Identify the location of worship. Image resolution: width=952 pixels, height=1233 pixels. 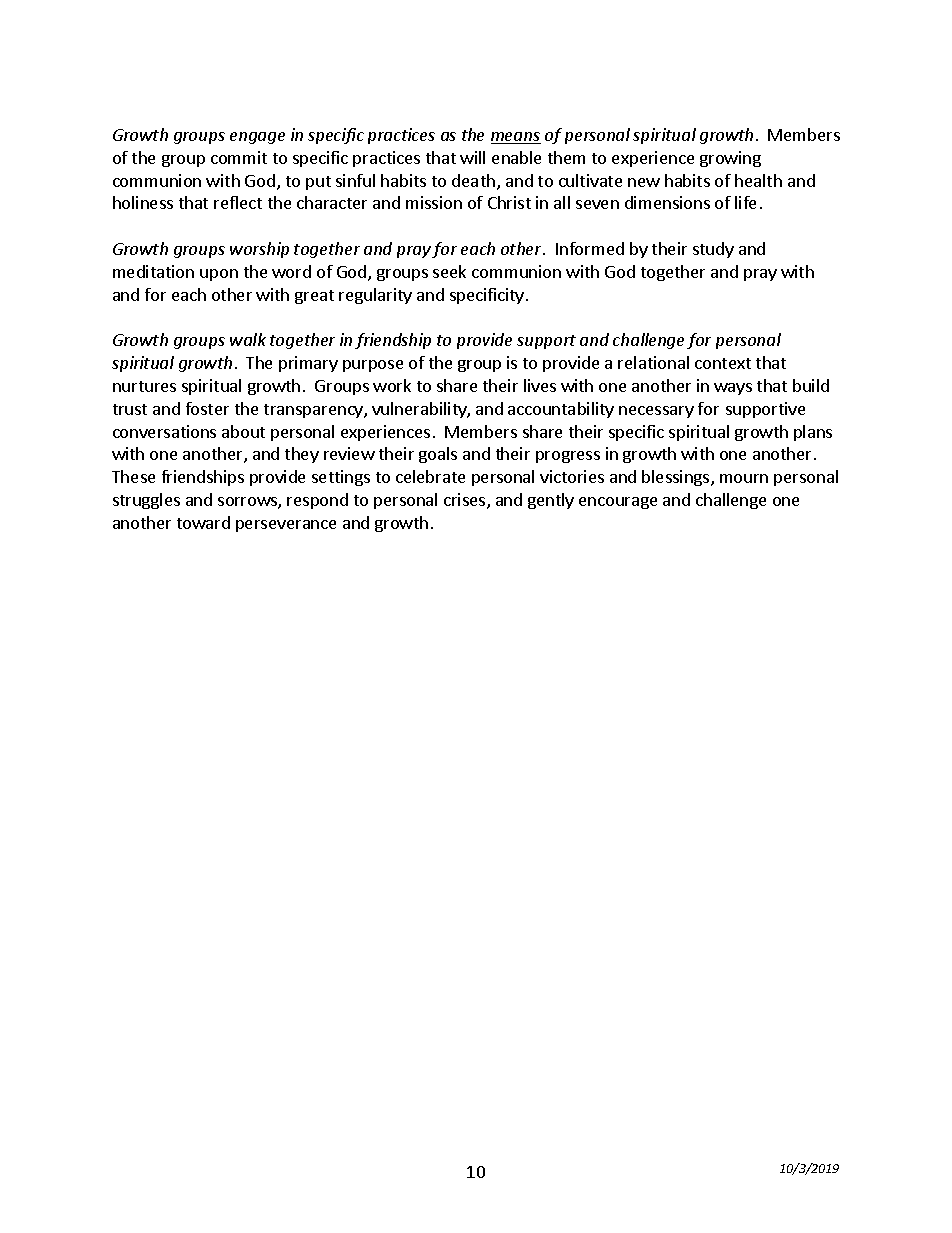
(259, 250).
